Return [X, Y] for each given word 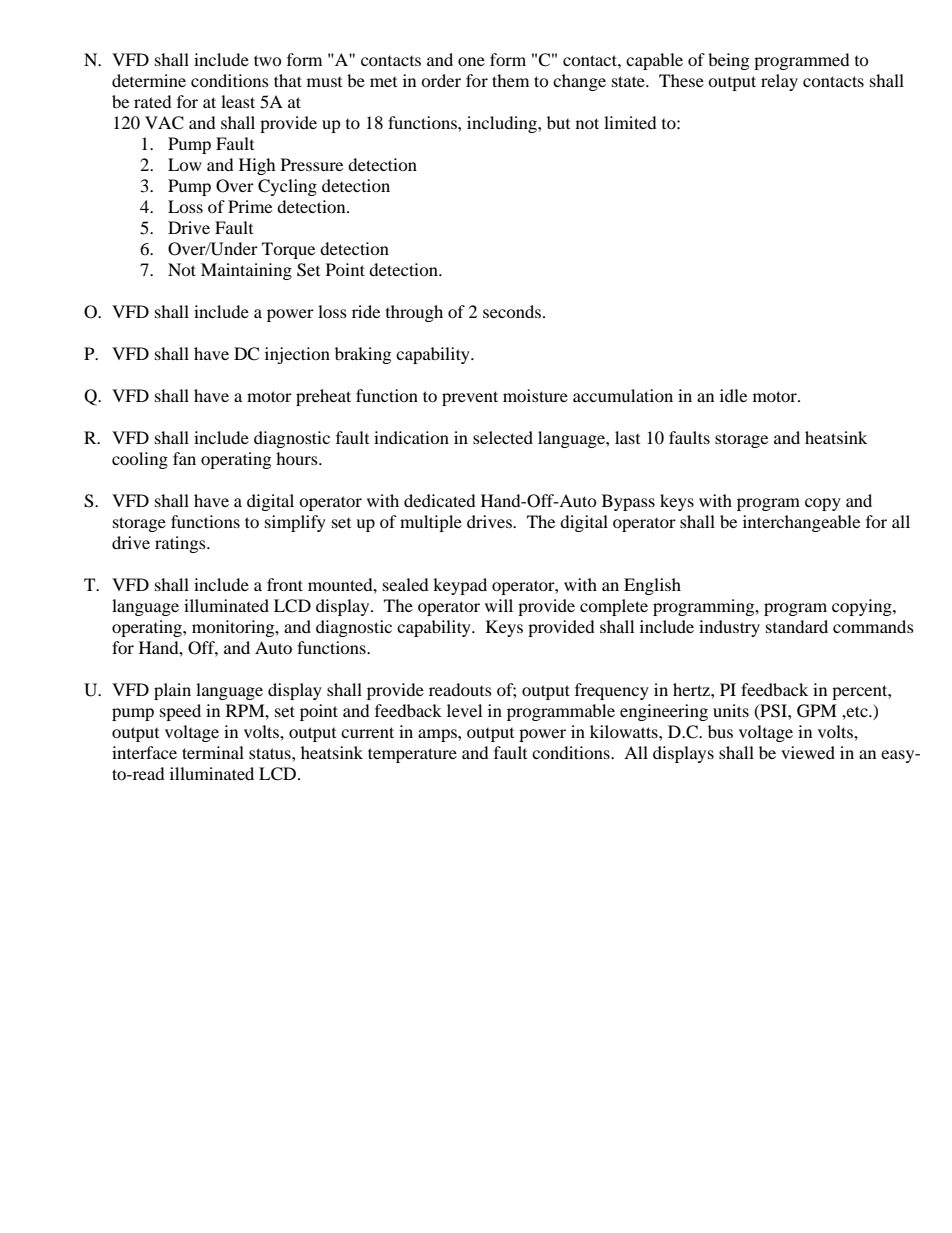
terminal [213, 752]
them [510, 80]
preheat [323, 397]
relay [779, 82]
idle [733, 395]
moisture [535, 395]
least [238, 101]
